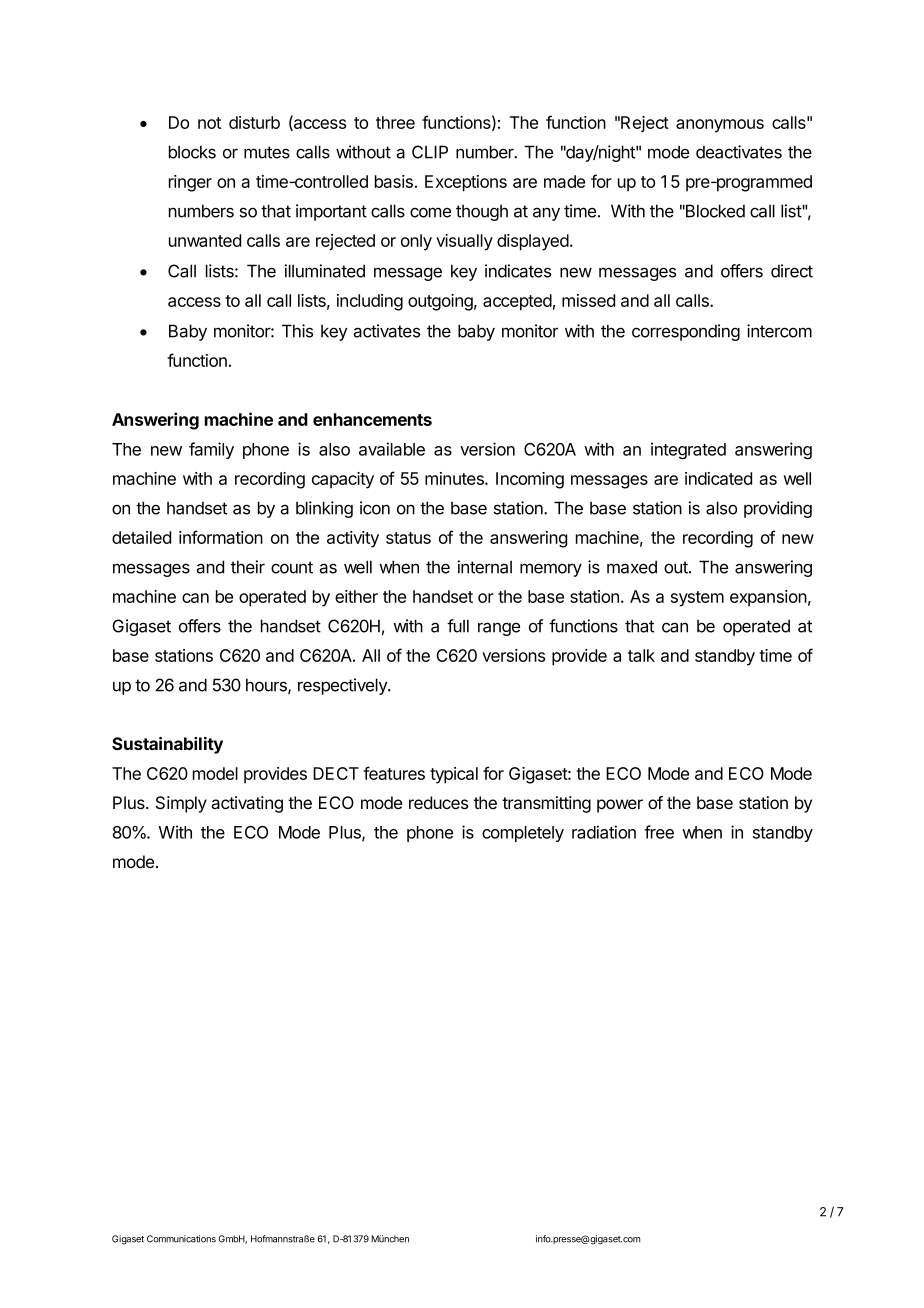 The image size is (924, 1308). Describe the element at coordinates (604, 832) in the page. I see `radiation` at that location.
